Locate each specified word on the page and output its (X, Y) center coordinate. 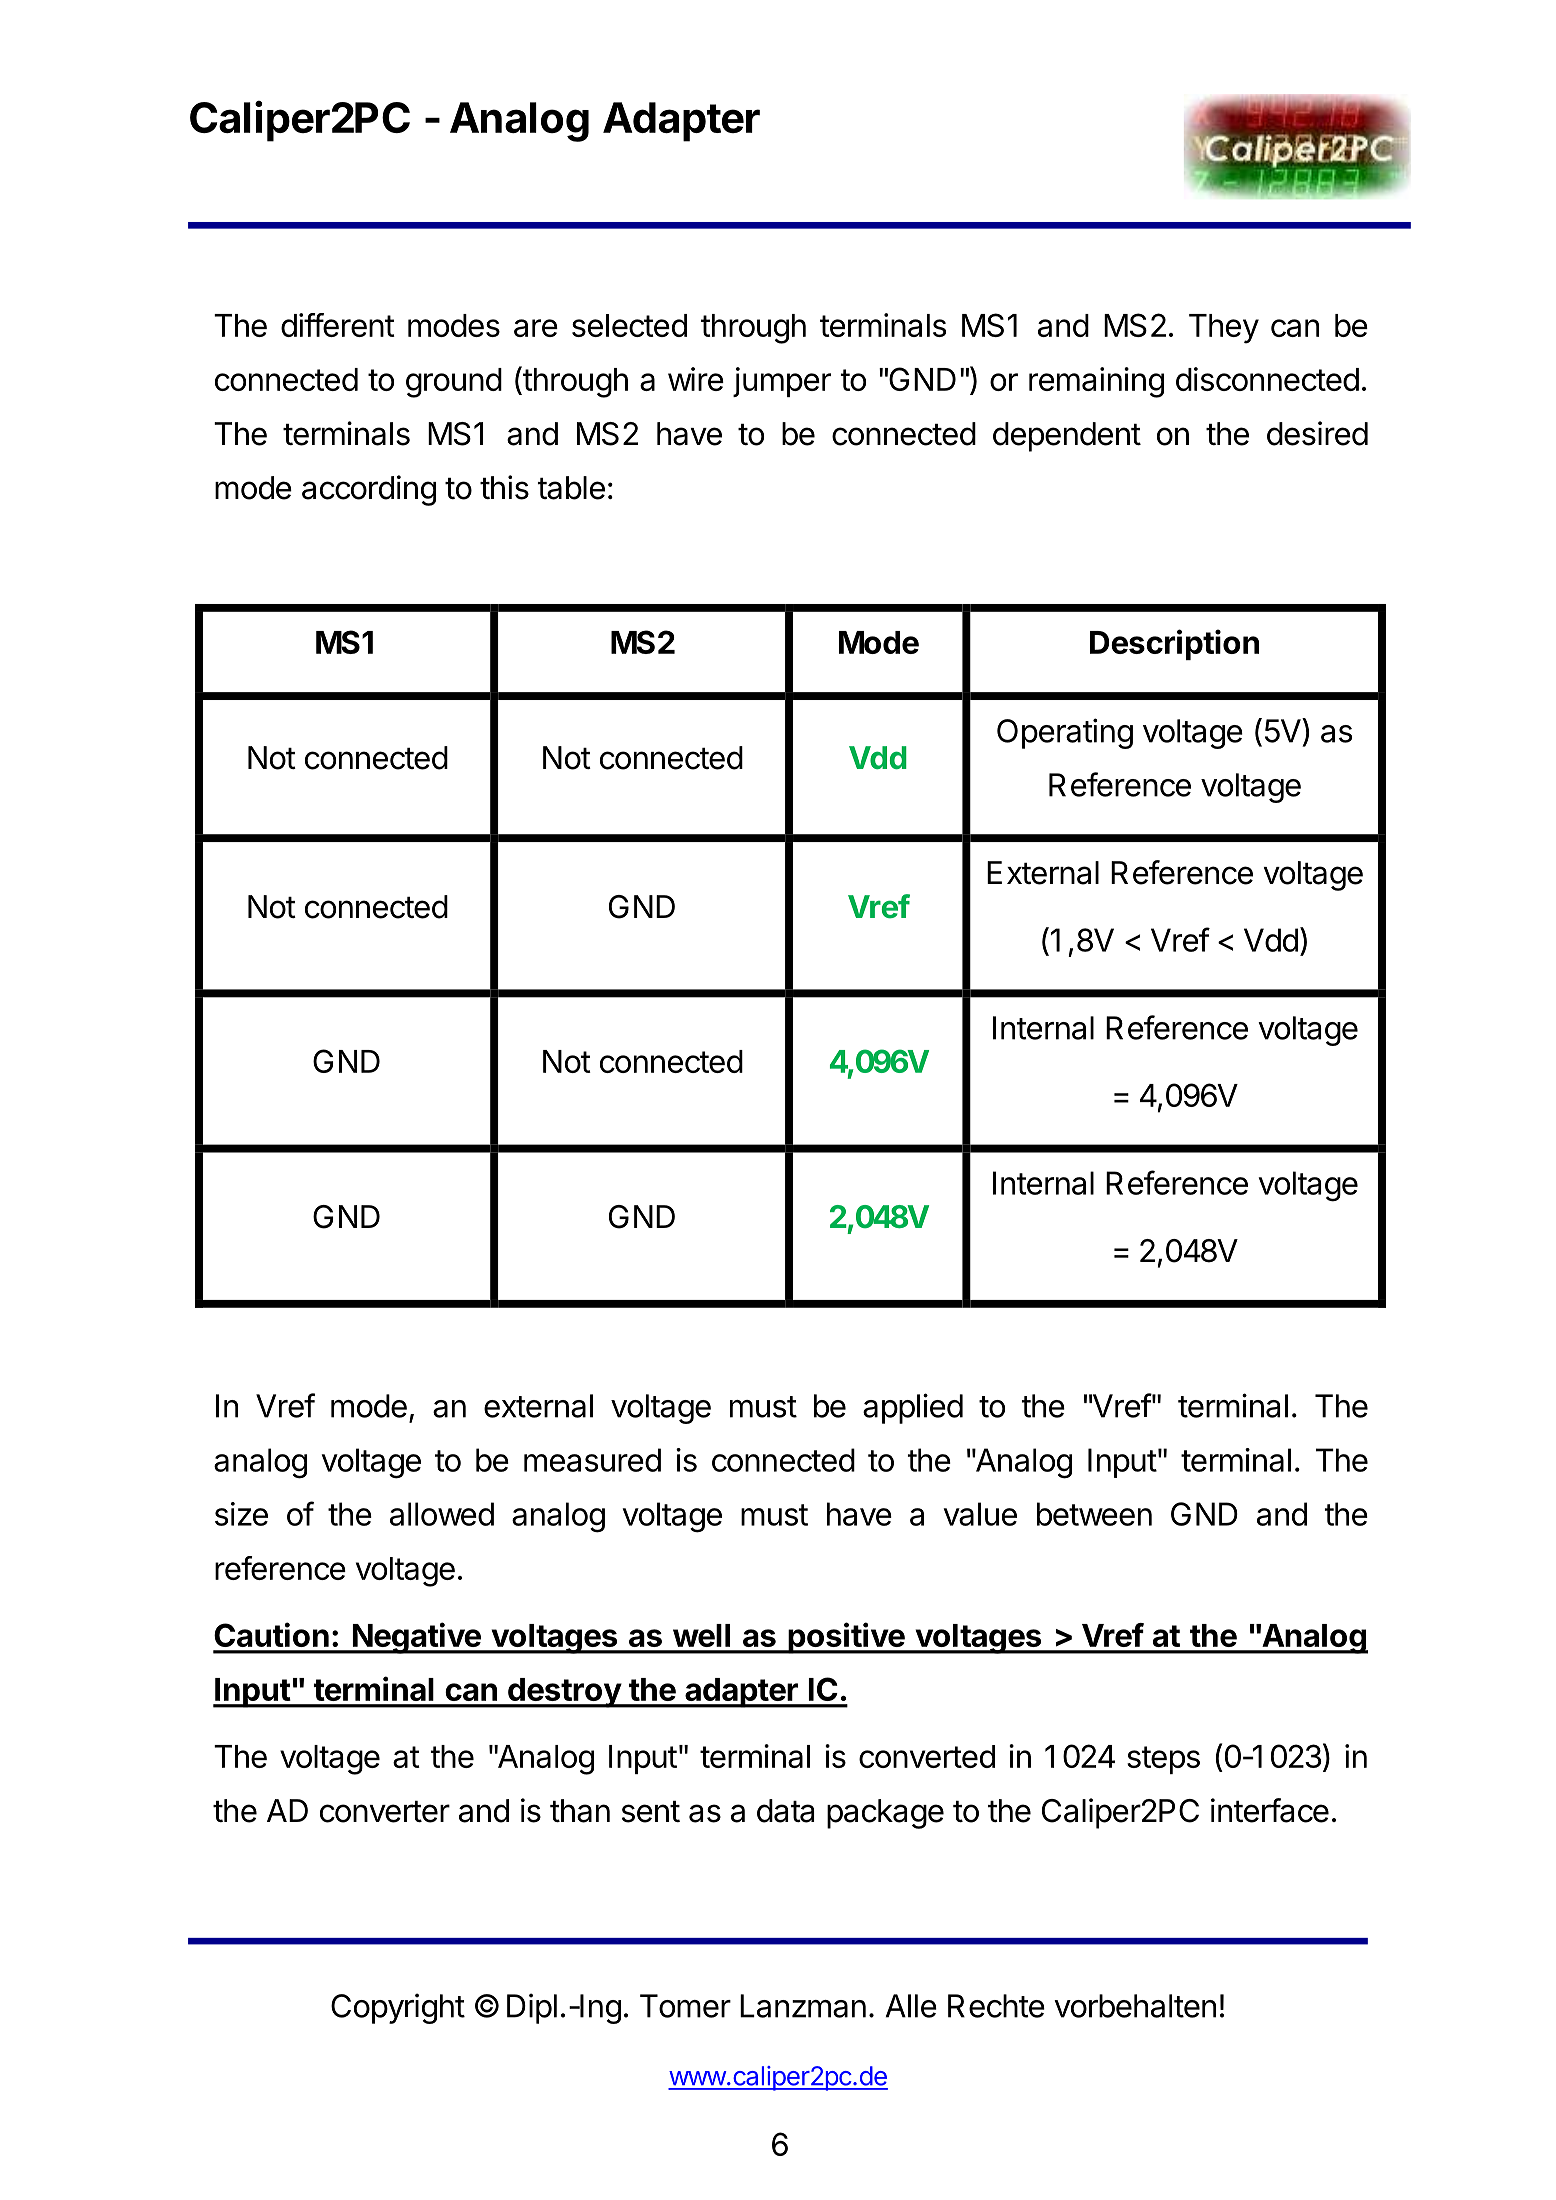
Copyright (398, 2008)
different (338, 325)
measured (592, 1460)
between (1094, 1514)
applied (913, 1408)
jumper (782, 382)
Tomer (685, 2006)
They (1224, 329)
